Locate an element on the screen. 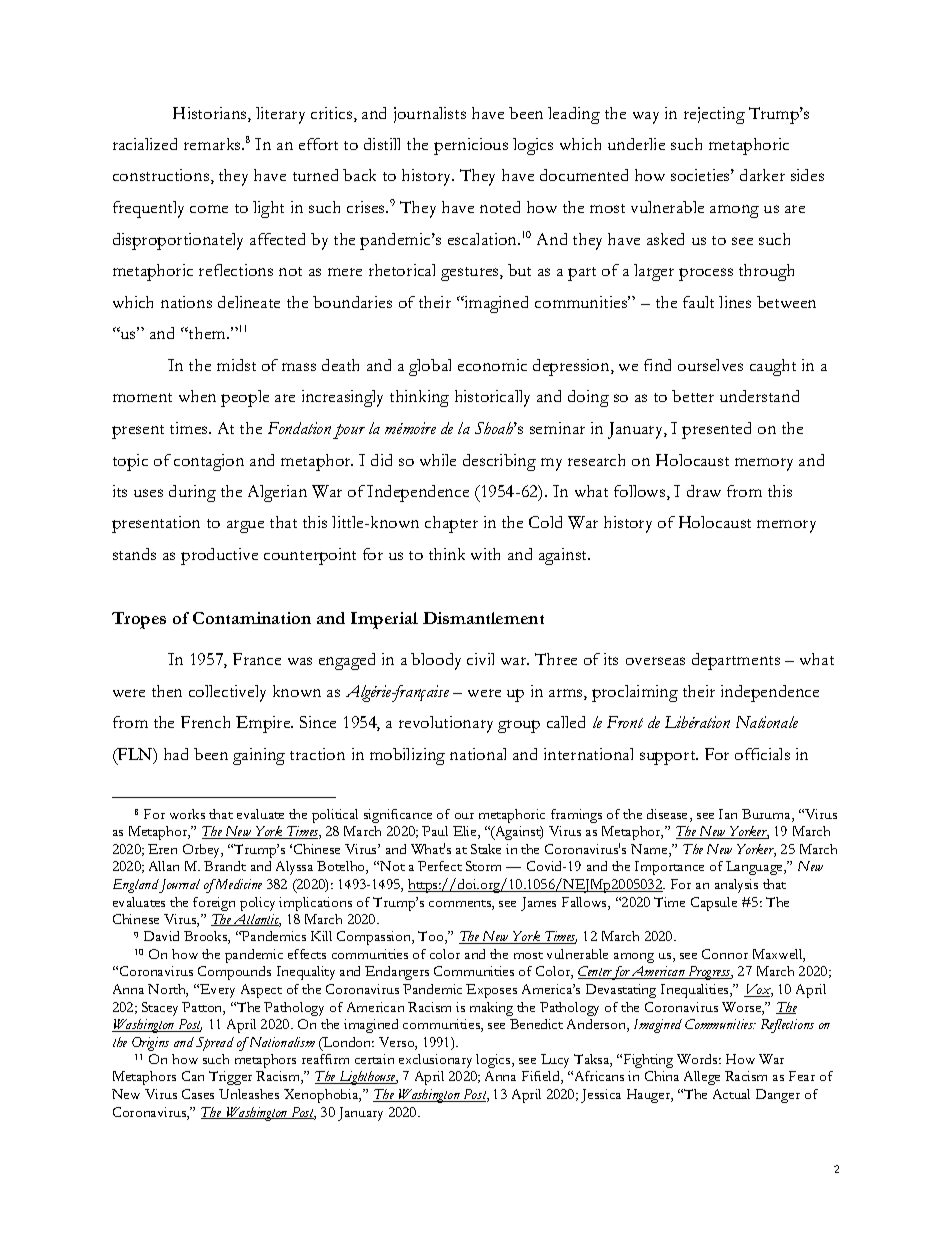 This screenshot has width=952, height=1233. exclusionary is located at coordinates (435, 1061).
